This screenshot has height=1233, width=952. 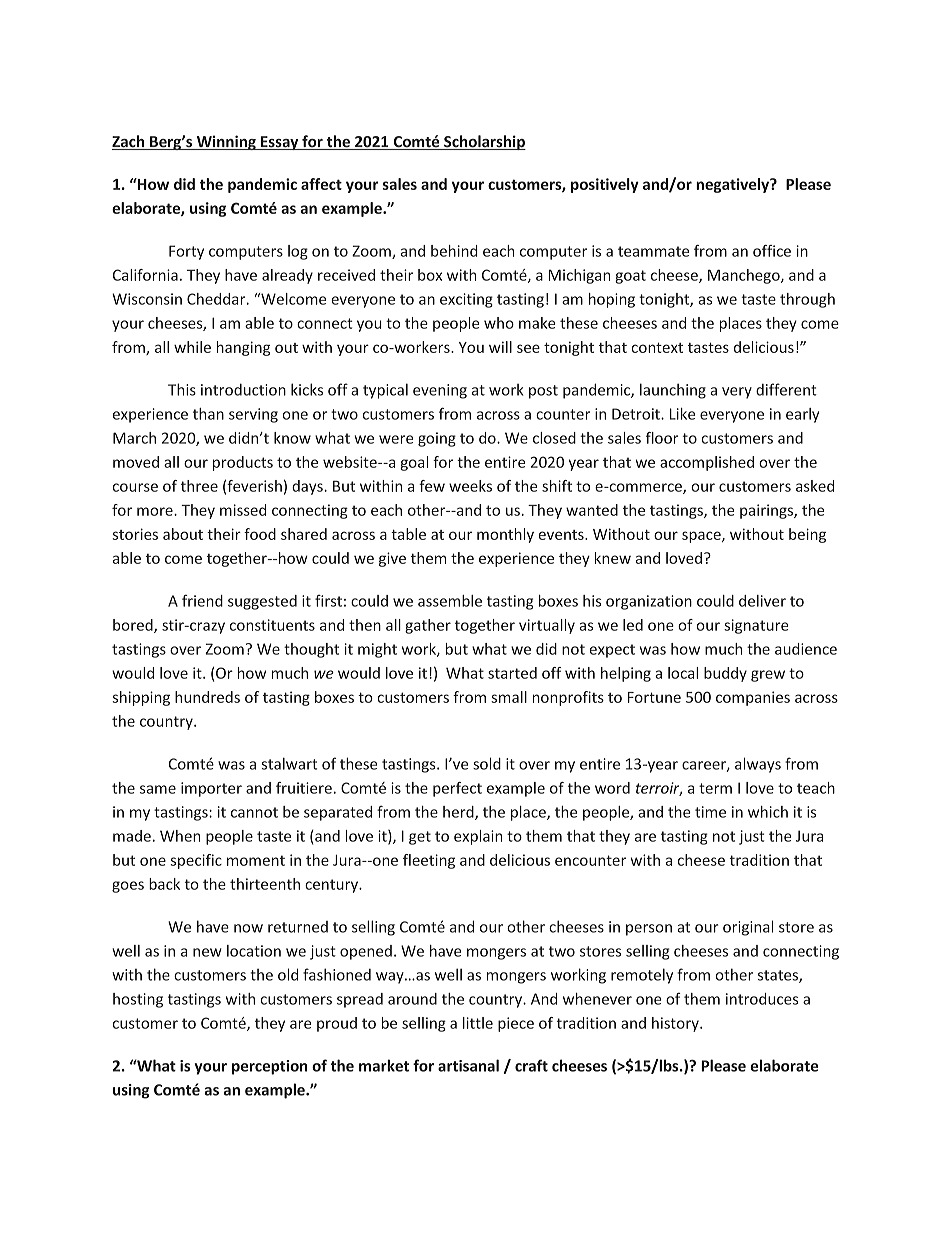 What do you see at coordinates (202, 601) in the screenshot?
I see `friend` at bounding box center [202, 601].
